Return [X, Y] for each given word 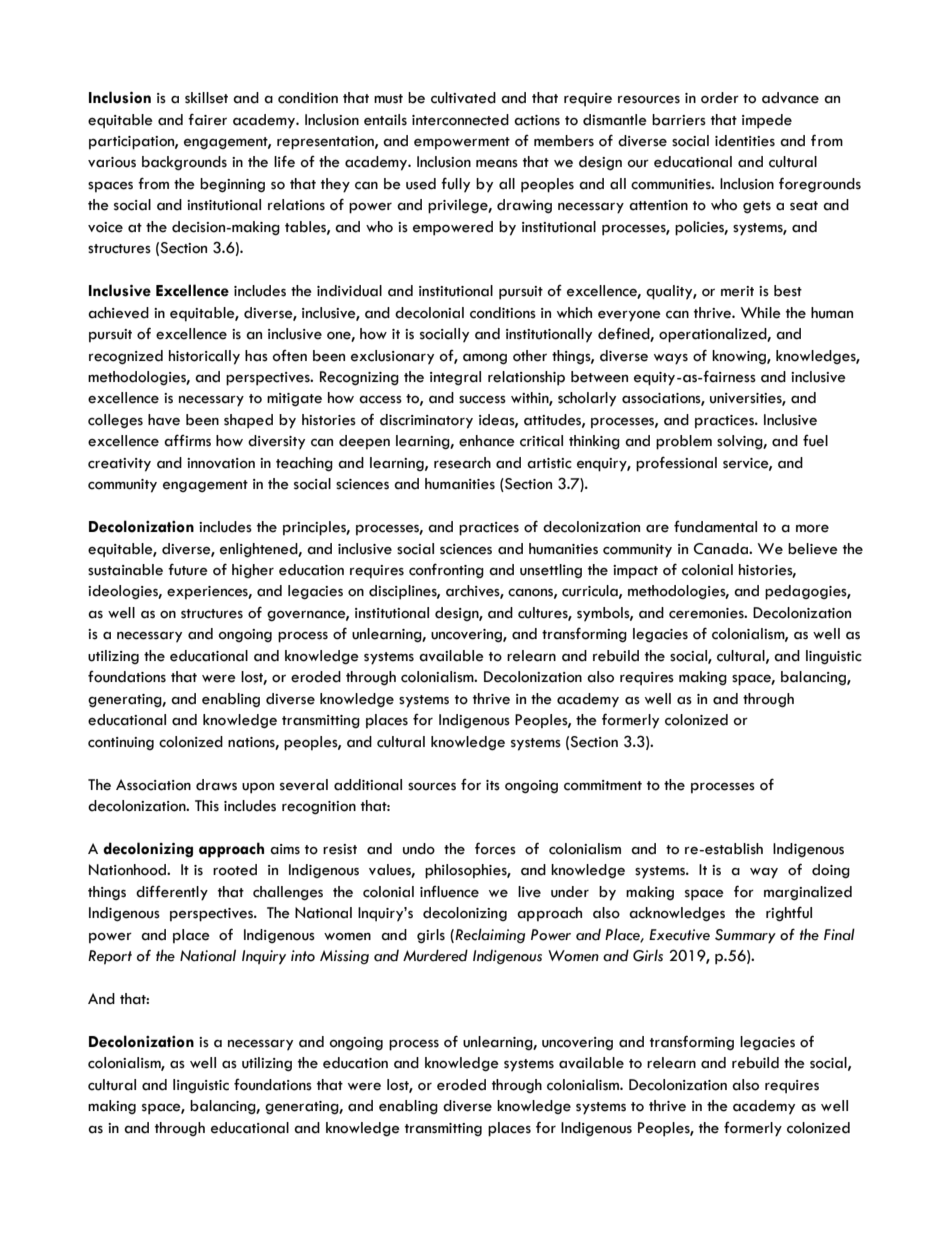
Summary [745, 936]
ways [671, 359]
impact [635, 572]
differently [172, 893]
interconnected [460, 120]
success [482, 399]
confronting [446, 571]
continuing [121, 743]
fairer [207, 119]
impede [767, 121]
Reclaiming [490, 935]
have [164, 420]
